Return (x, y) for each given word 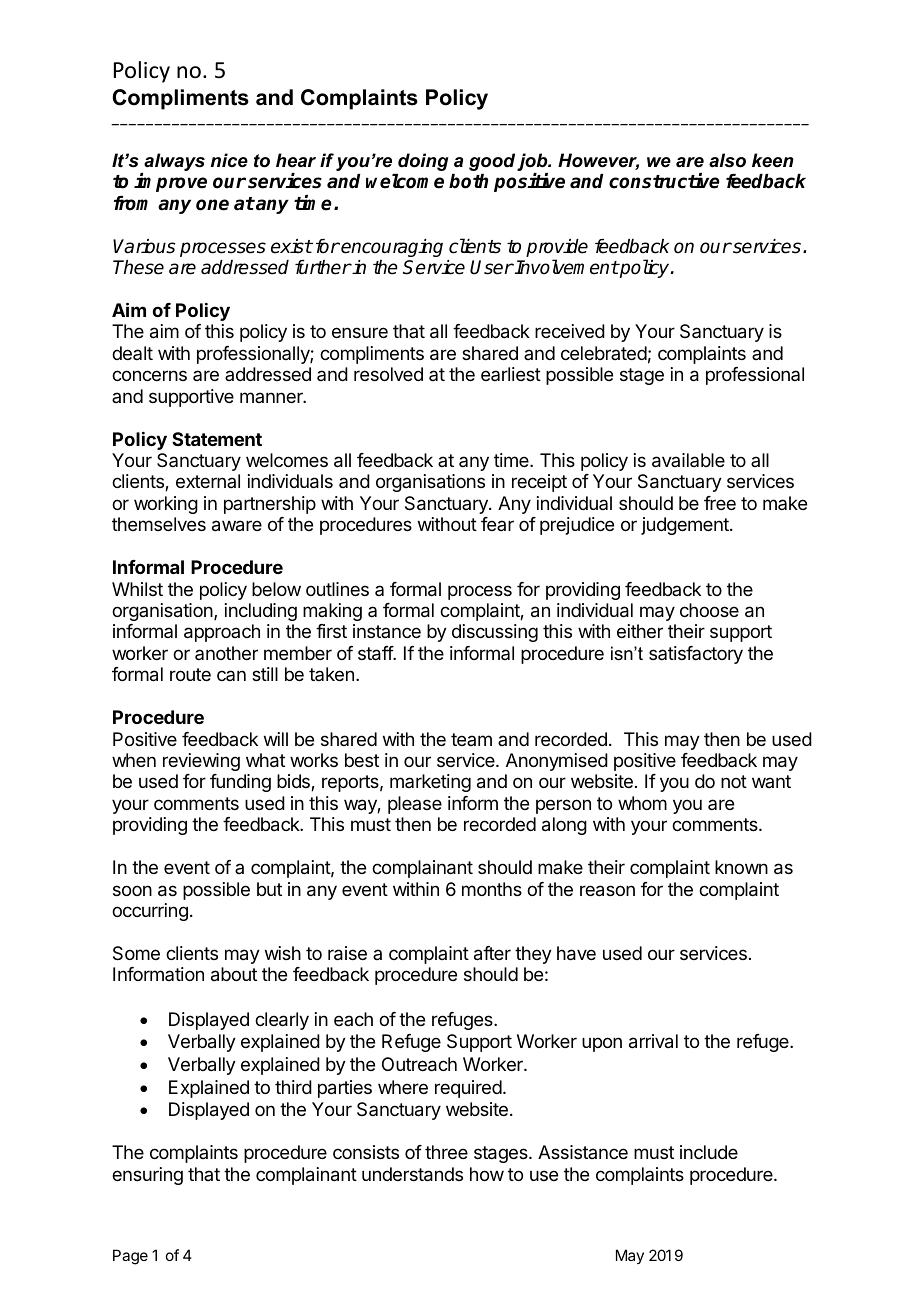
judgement (686, 526)
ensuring (147, 1176)
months (492, 889)
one (212, 205)
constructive (664, 181)
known (741, 867)
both (468, 181)
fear (497, 524)
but (269, 889)
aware (237, 526)
